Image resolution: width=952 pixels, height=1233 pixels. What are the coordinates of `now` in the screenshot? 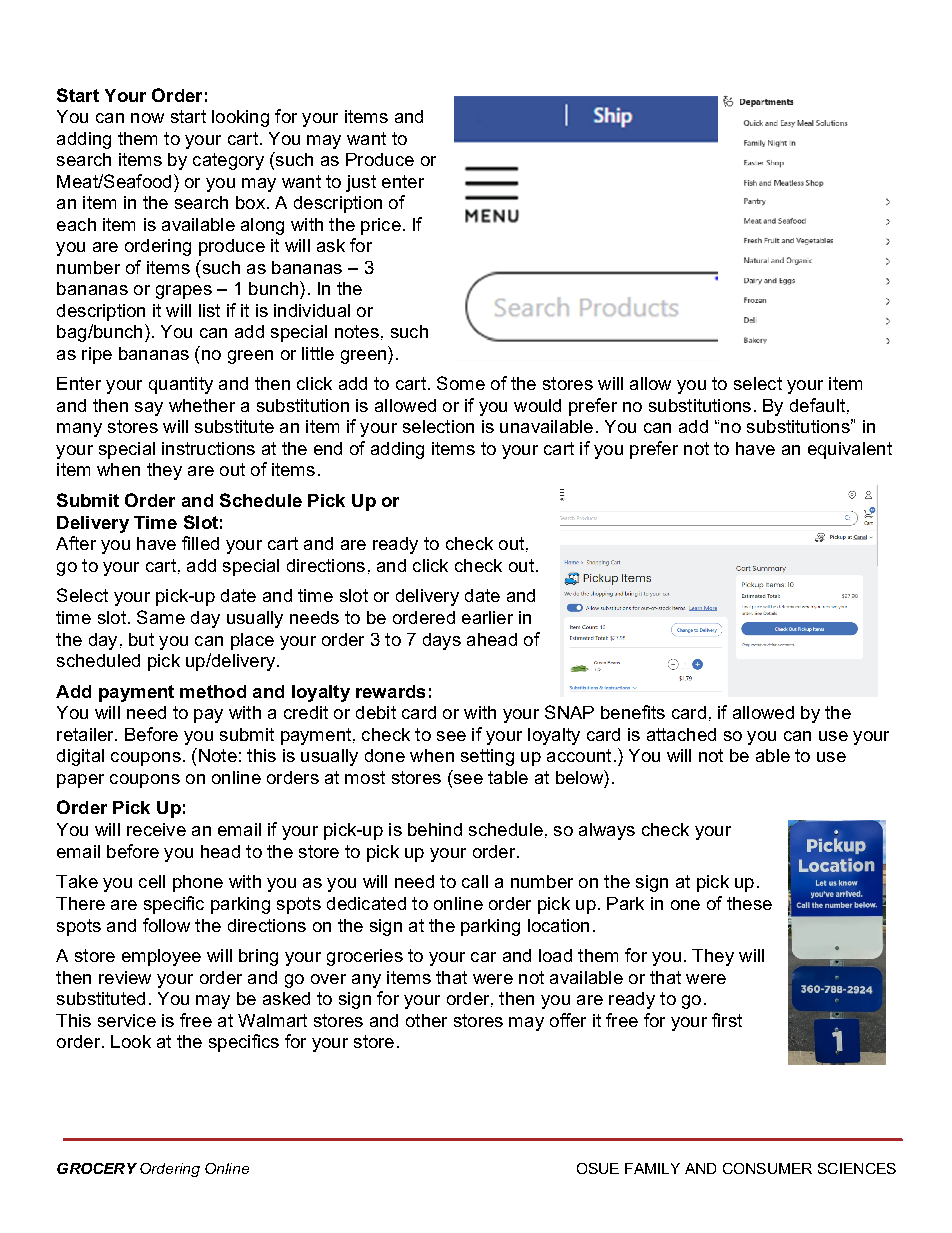 It's located at (147, 118).
